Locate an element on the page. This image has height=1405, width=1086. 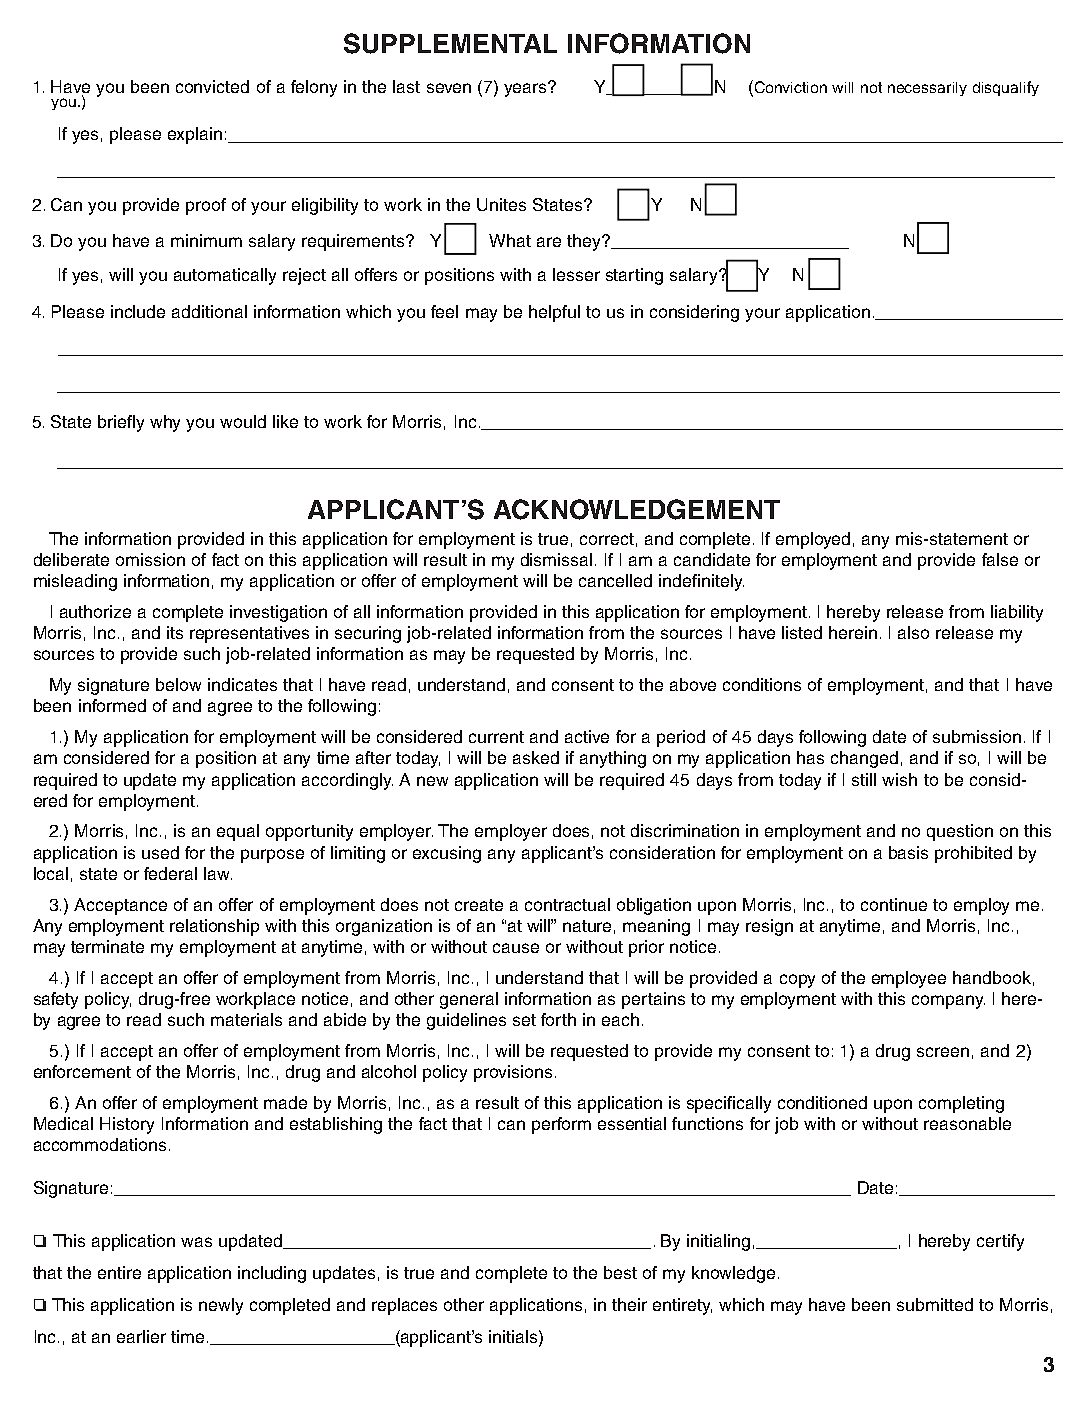
federal is located at coordinates (170, 873).
